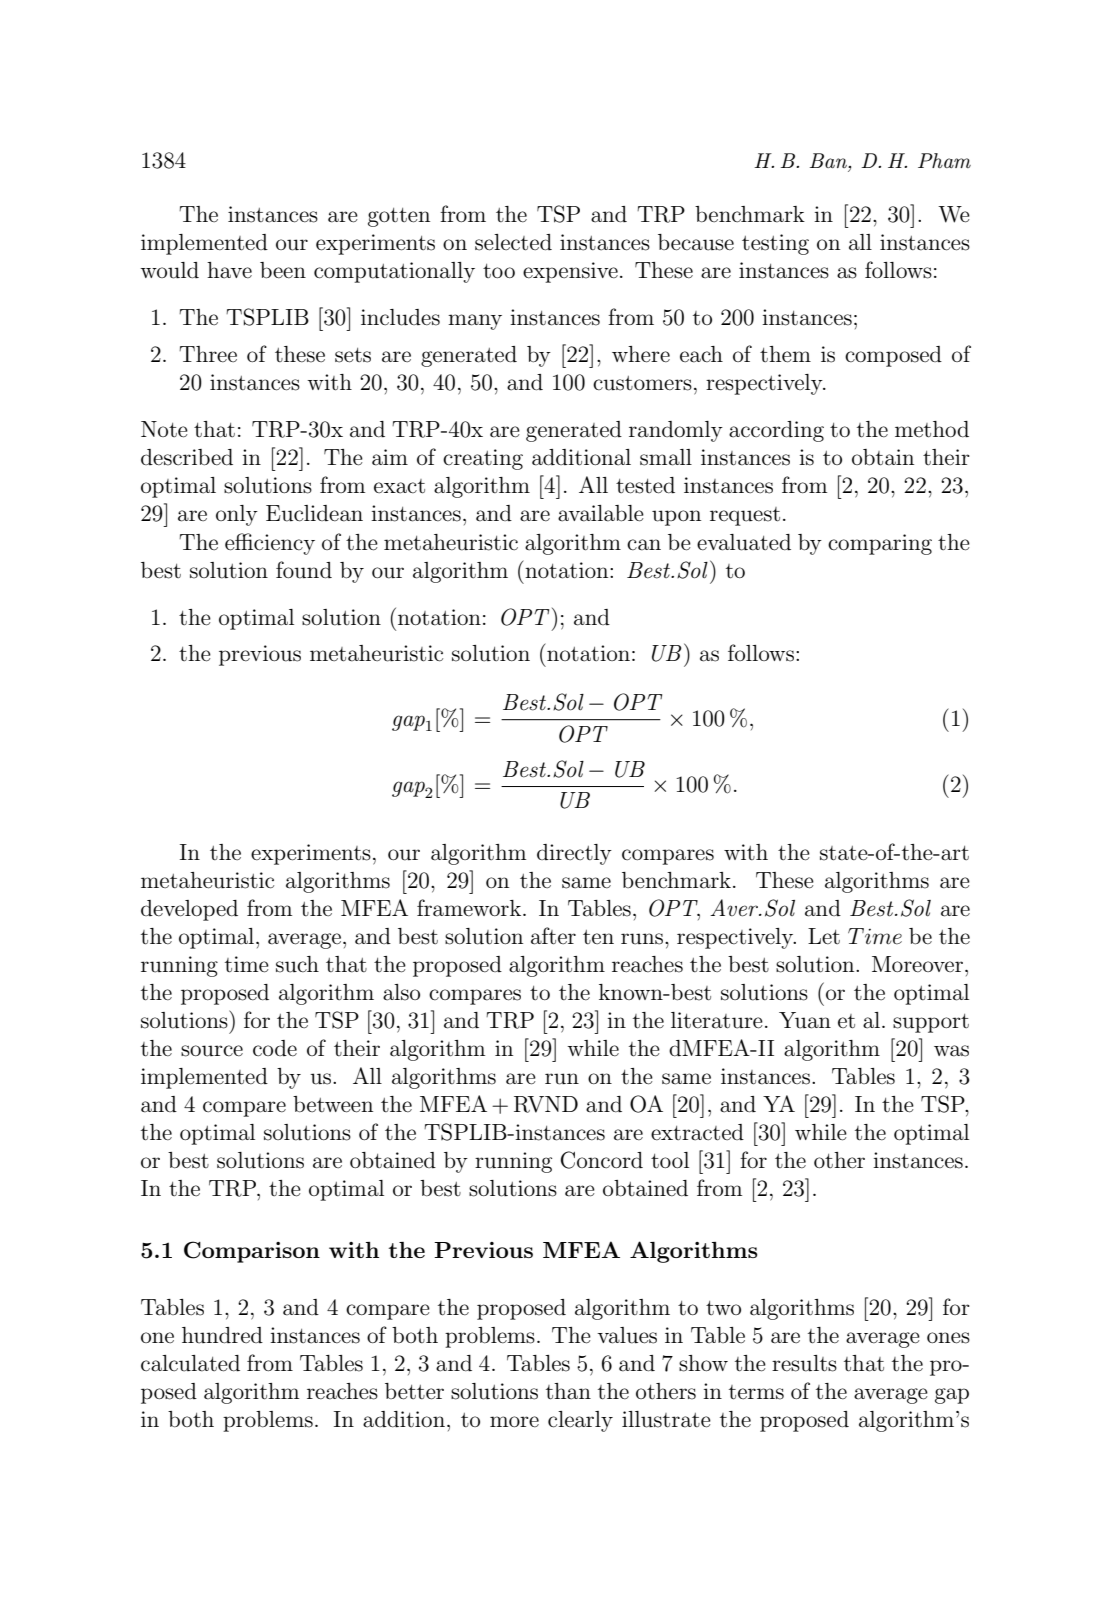 The image size is (1111, 1608). Describe the element at coordinates (513, 242) in the document. I see `selected` at that location.
